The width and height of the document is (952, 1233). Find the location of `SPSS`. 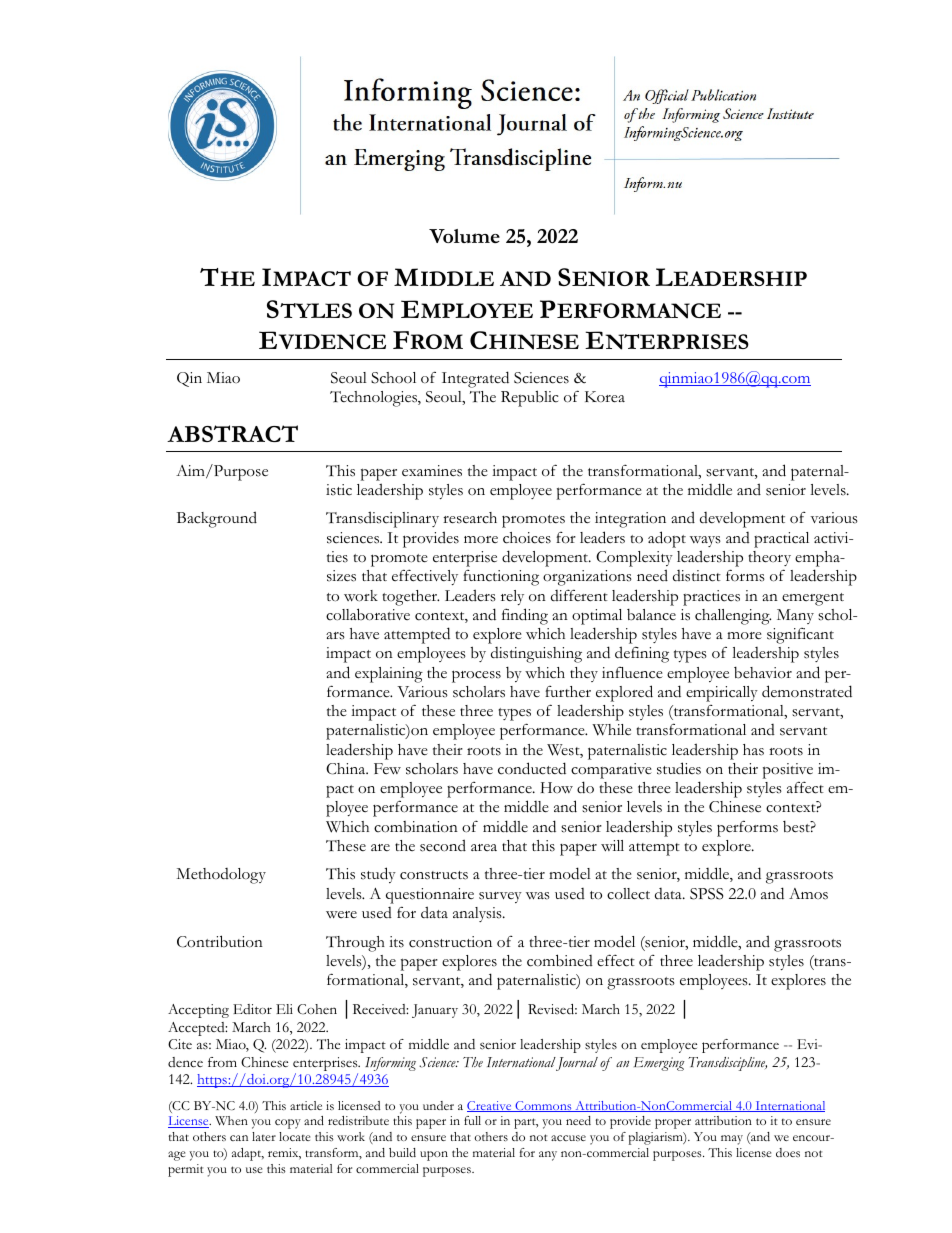

SPSS is located at coordinates (706, 894).
